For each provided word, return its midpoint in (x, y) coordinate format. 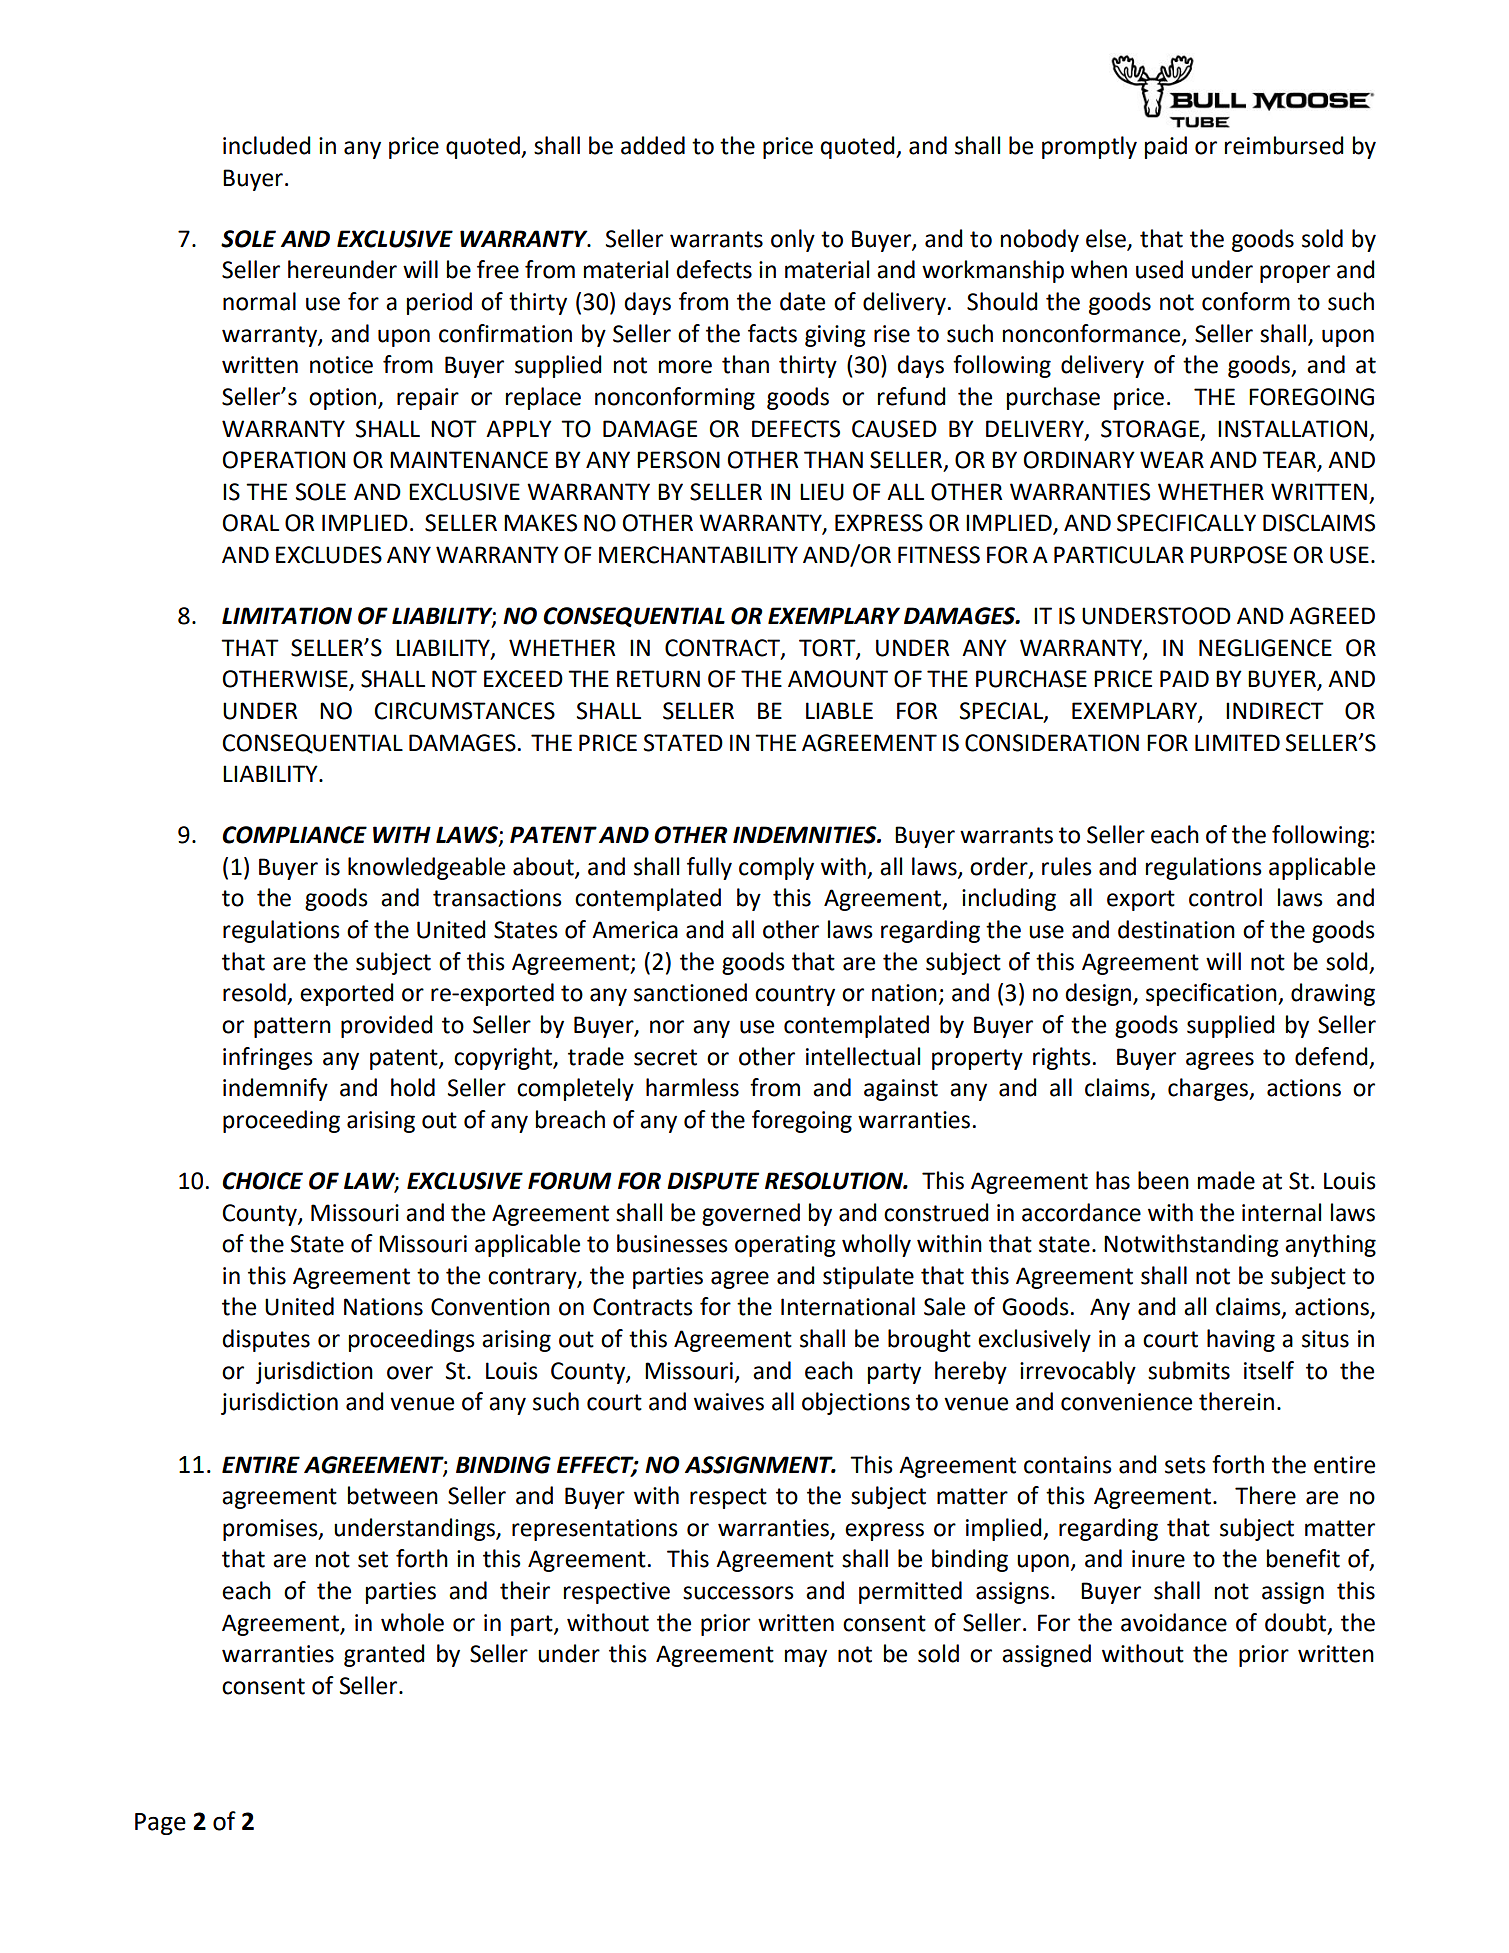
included (267, 145)
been (1163, 1180)
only (793, 240)
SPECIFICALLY (1186, 523)
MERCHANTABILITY (698, 555)
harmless (692, 1087)
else (1107, 239)
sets (1185, 1465)
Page (160, 1824)
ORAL (251, 523)
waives (729, 1402)
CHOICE (262, 1181)
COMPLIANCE (294, 835)
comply (776, 868)
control (1225, 897)
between (393, 1495)
